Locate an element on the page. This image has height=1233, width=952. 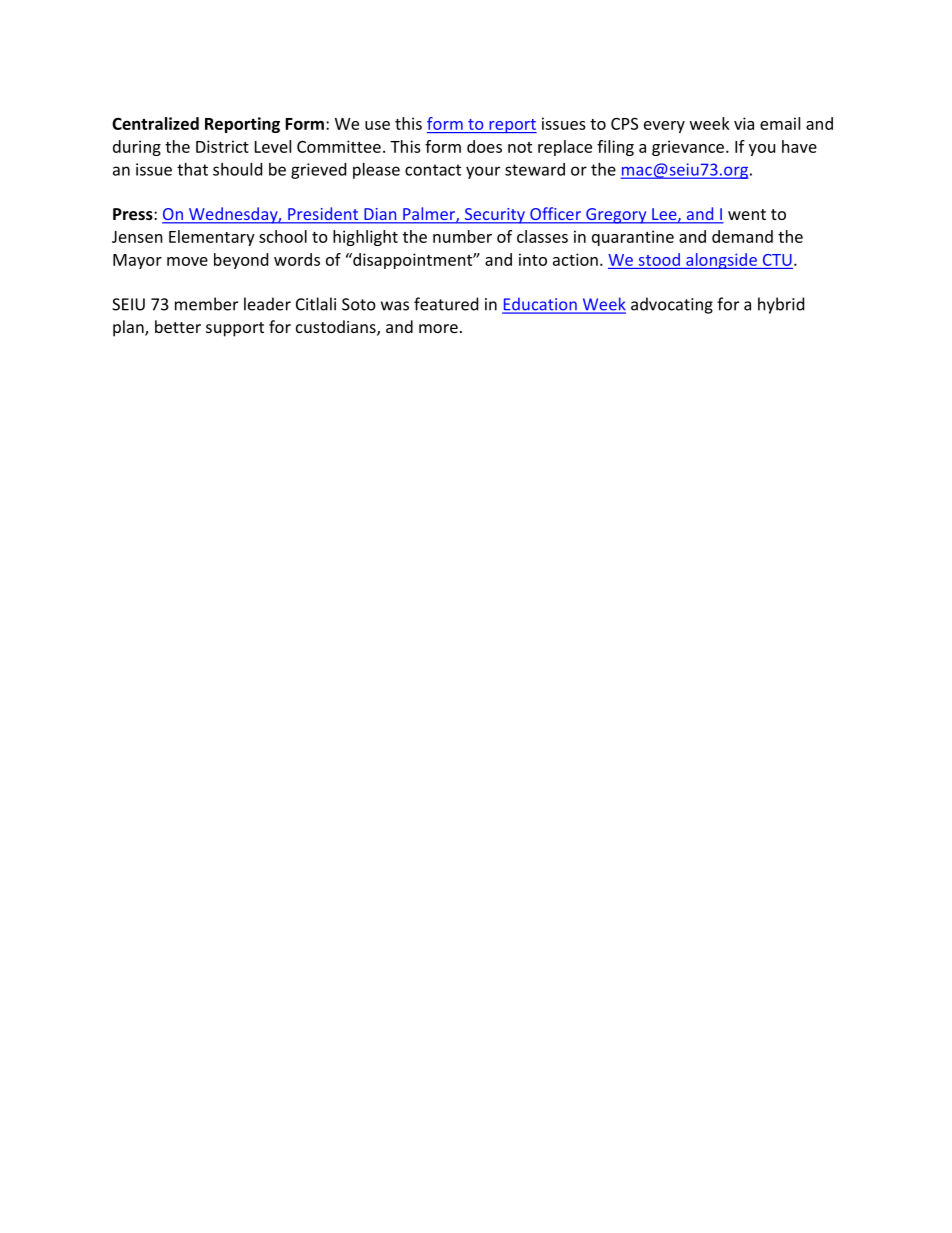
better is located at coordinates (178, 326).
